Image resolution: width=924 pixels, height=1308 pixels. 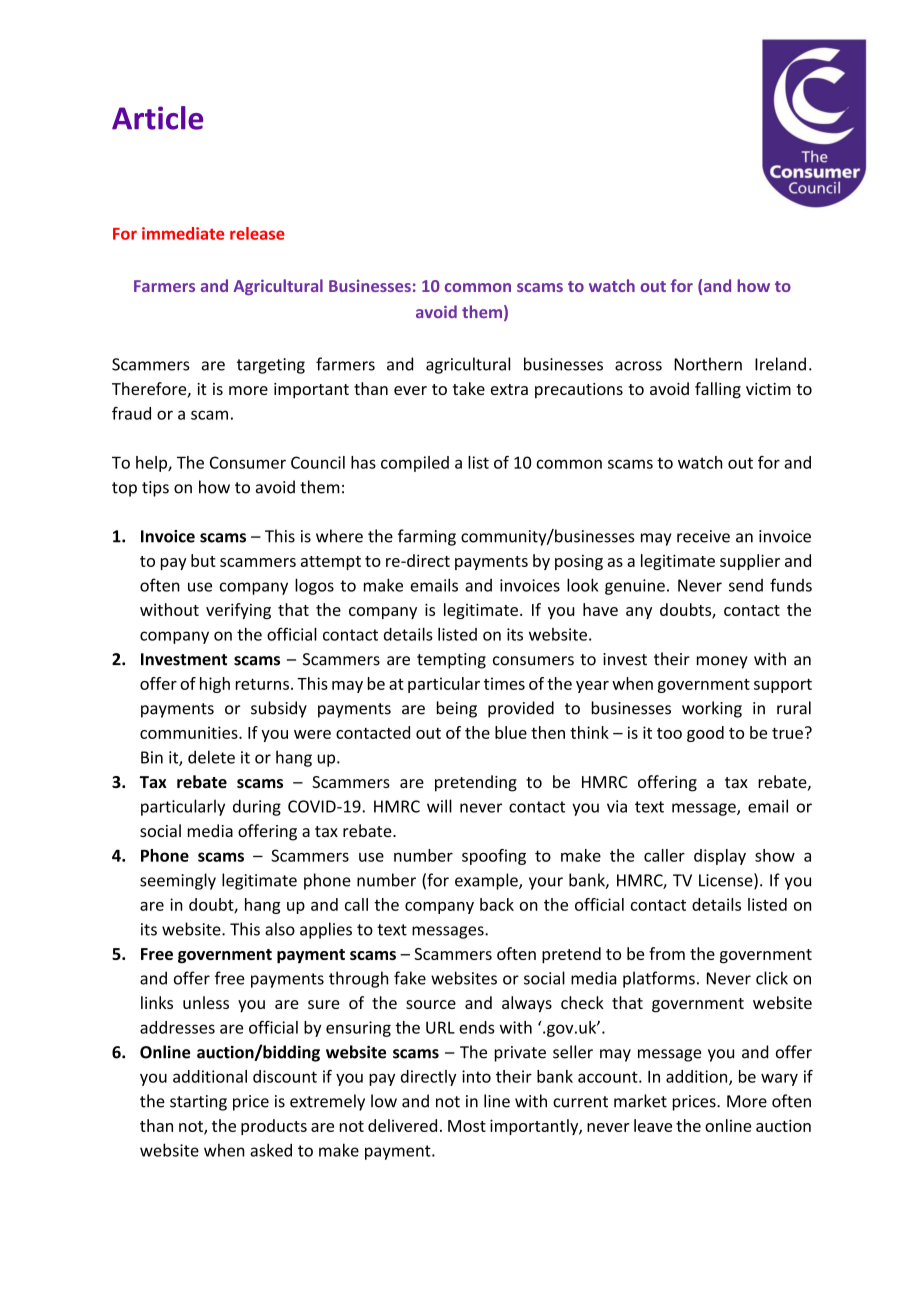 What do you see at coordinates (467, 1126) in the screenshot?
I see `Most` at bounding box center [467, 1126].
